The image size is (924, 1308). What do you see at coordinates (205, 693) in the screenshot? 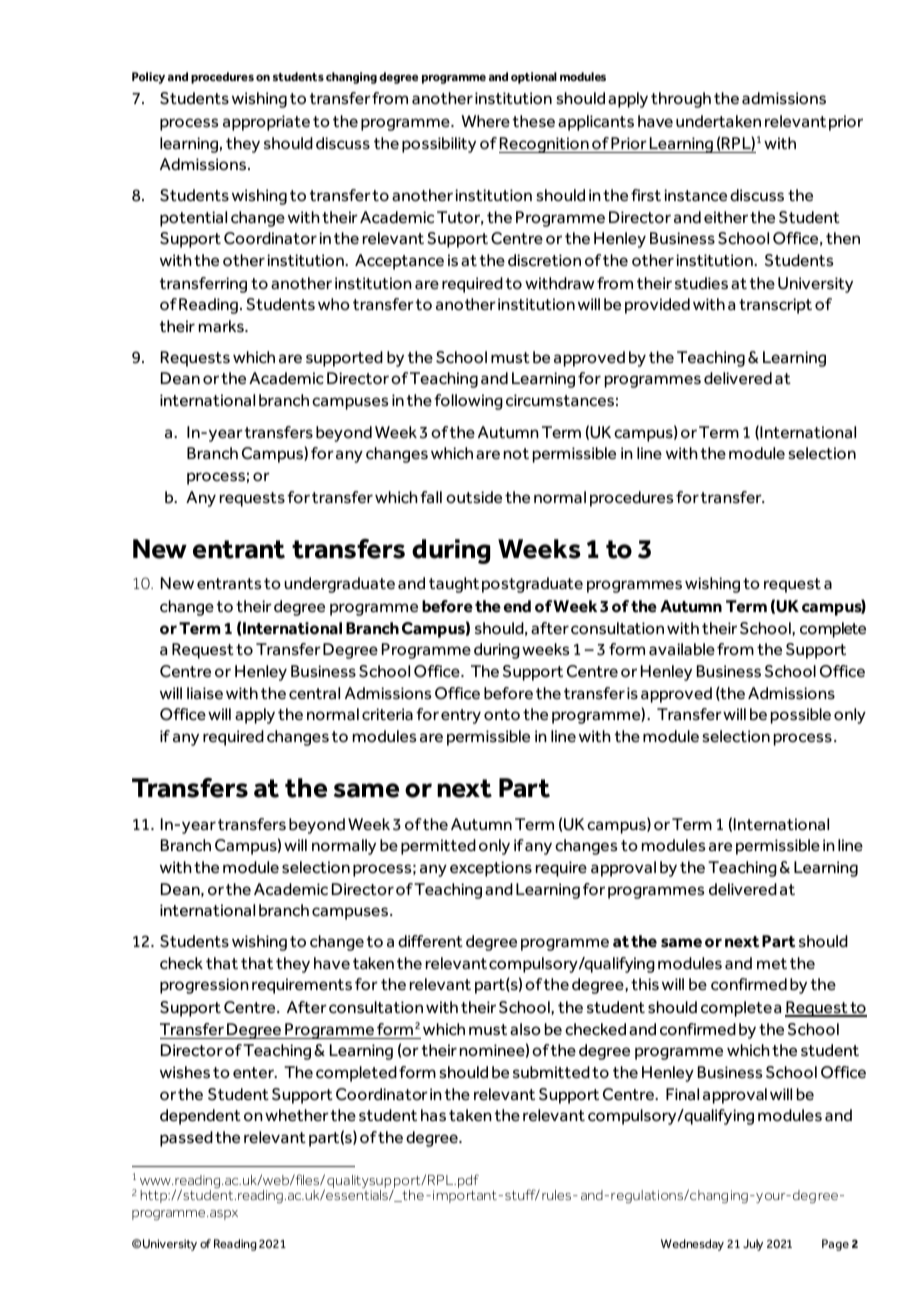
I see `liaise` at bounding box center [205, 693].
